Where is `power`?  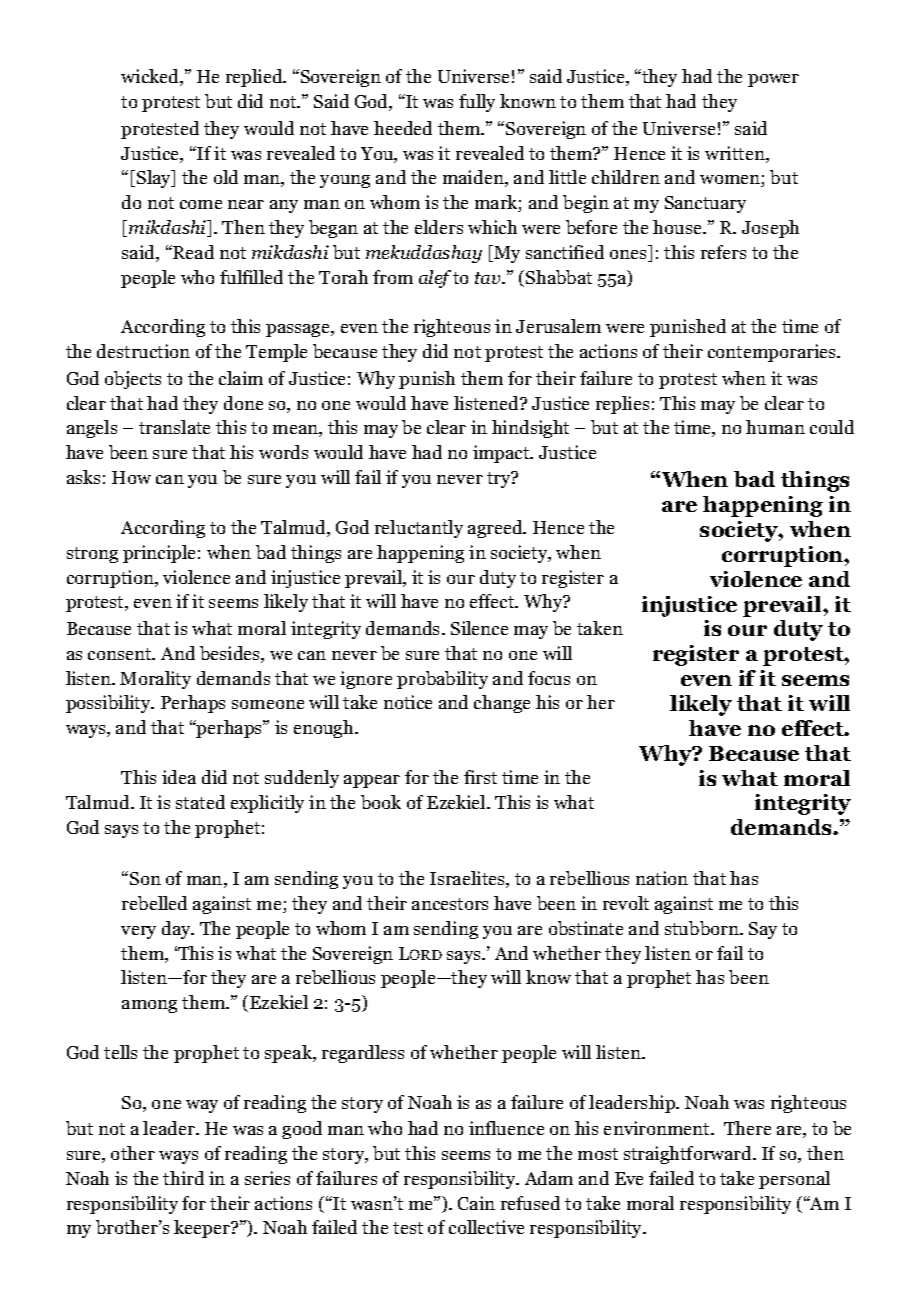
power is located at coordinates (773, 80).
